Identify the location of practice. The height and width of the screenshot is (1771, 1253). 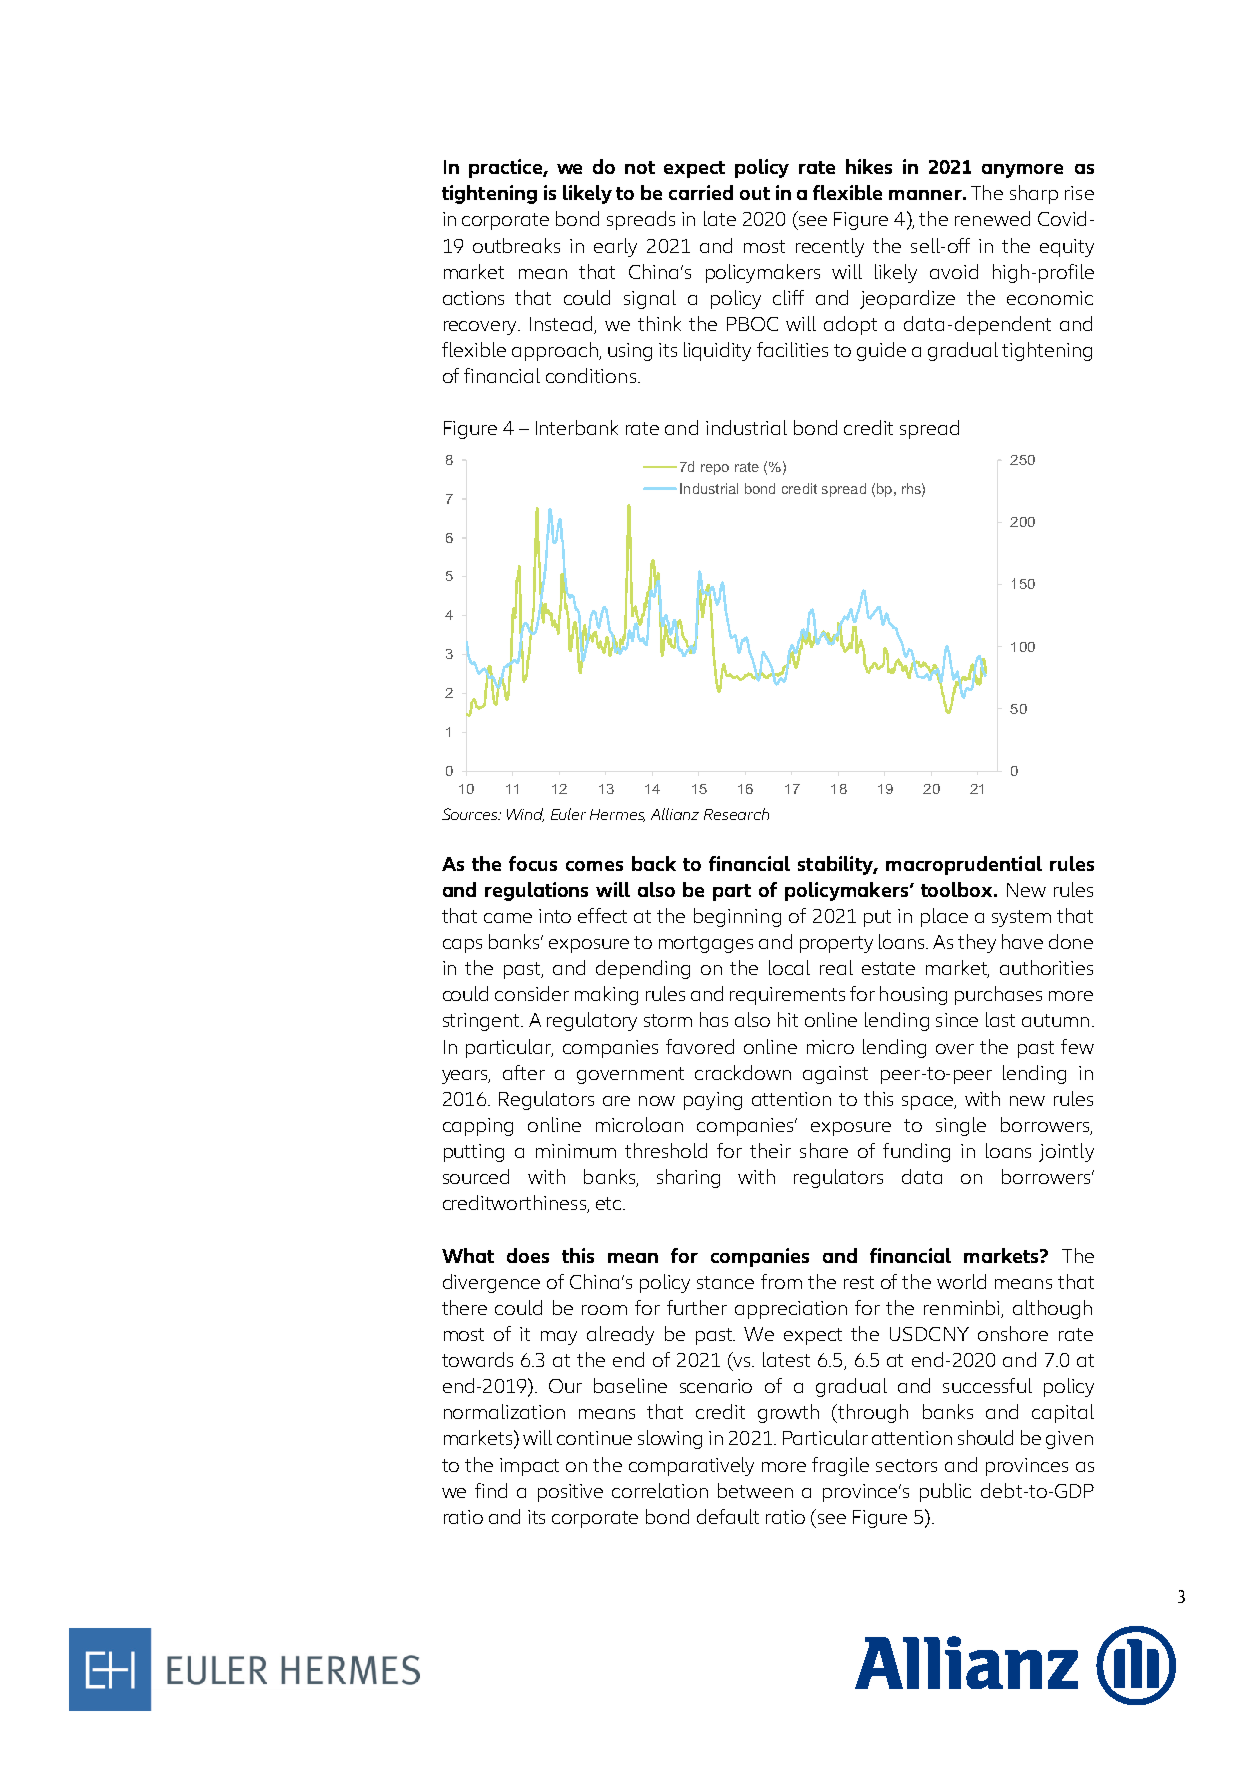
(506, 168).
